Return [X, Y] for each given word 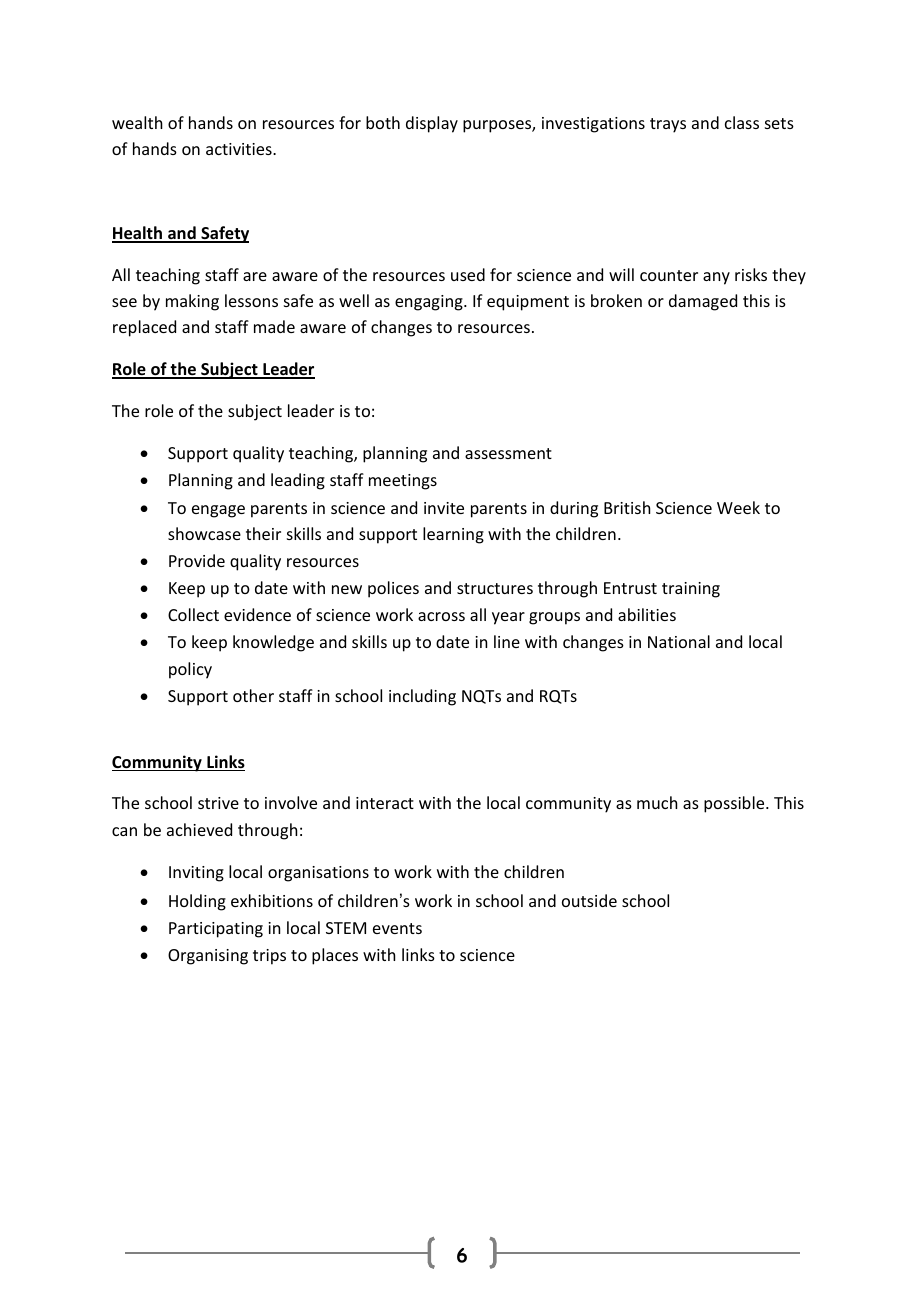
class [742, 122]
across [441, 616]
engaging [430, 303]
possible [735, 804]
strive [218, 803]
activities [240, 149]
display [432, 124]
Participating [216, 930]
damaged [703, 302]
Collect [193, 614]
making [192, 302]
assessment [508, 453]
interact [385, 803]
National [679, 641]
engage [218, 511]
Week [738, 507]
